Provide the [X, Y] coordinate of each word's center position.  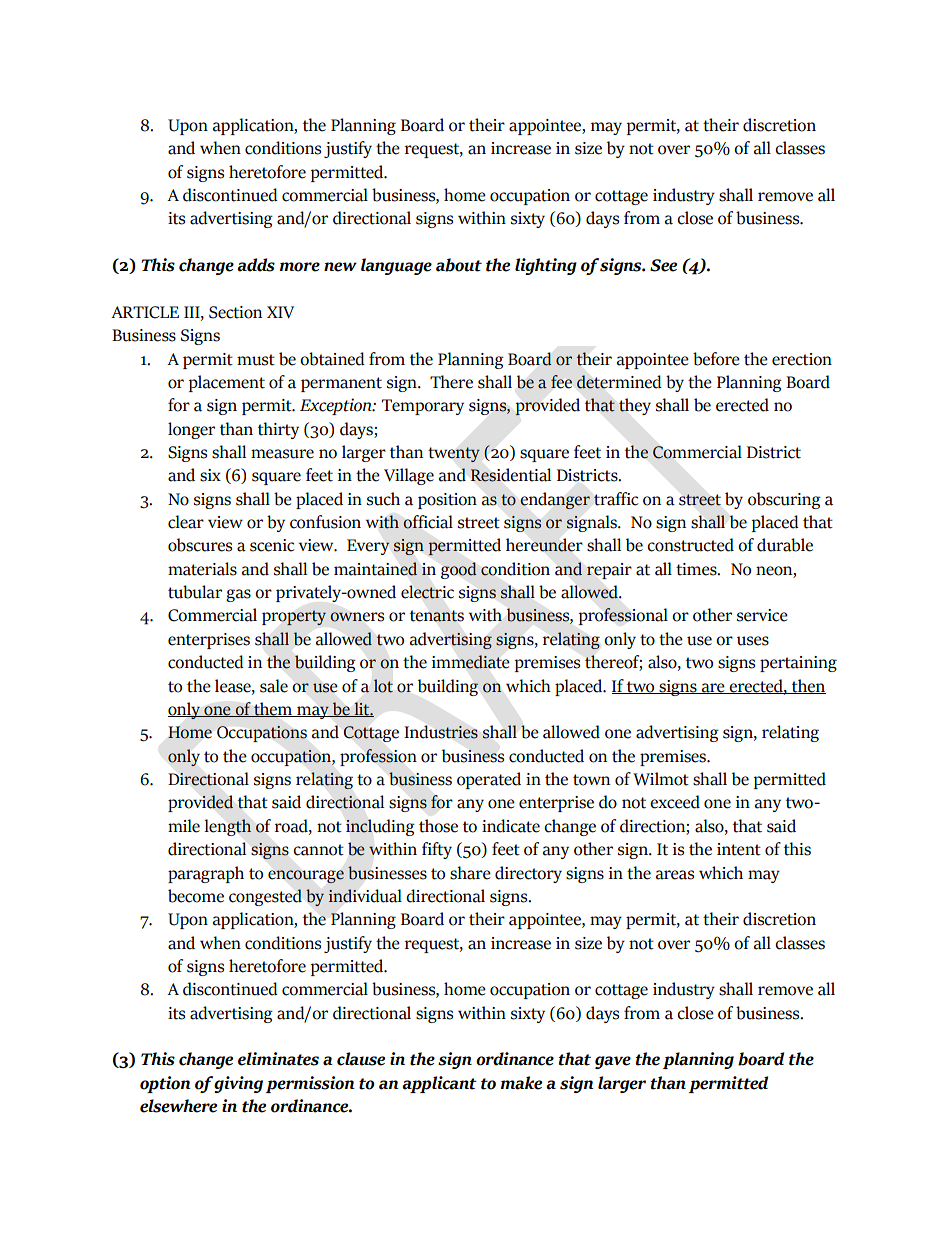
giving [238, 1084]
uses [753, 641]
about [459, 265]
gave [613, 1062]
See [663, 265]
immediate [471, 662]
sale [274, 686]
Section [235, 312]
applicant [439, 1084]
